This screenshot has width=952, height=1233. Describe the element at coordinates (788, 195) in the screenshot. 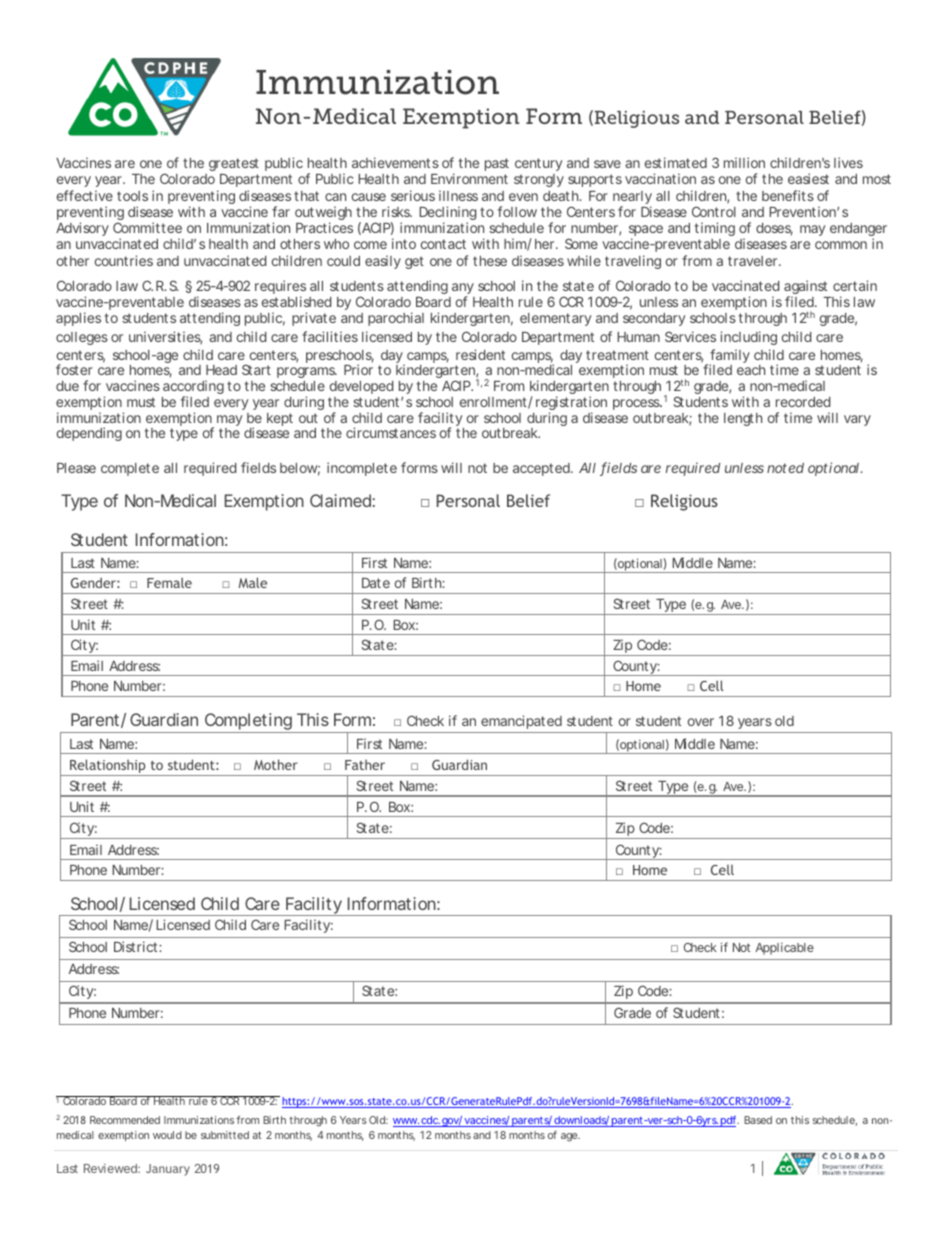

I see `benefits` at that location.
